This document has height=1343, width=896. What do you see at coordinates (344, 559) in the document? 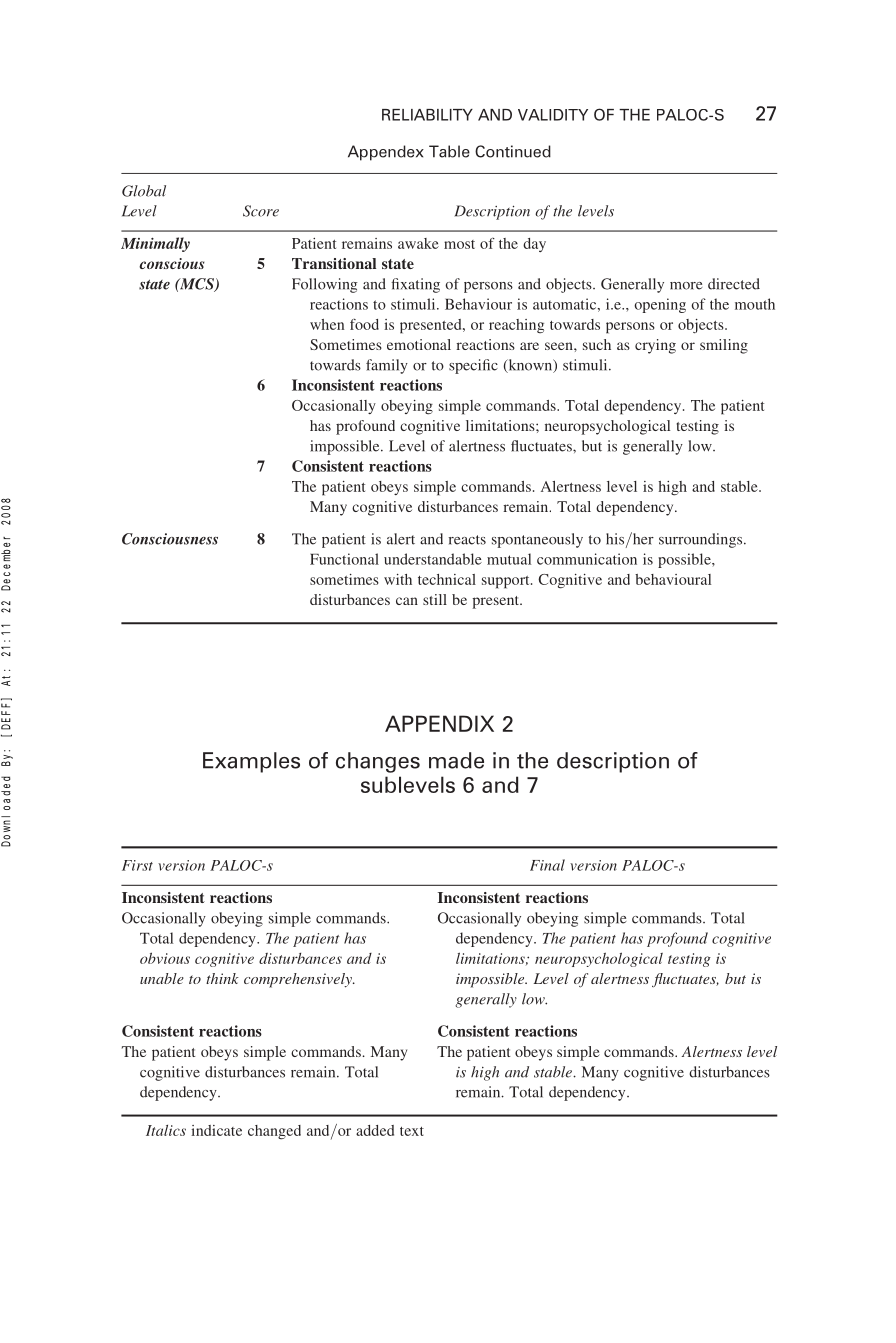
I see `Functional` at bounding box center [344, 559].
